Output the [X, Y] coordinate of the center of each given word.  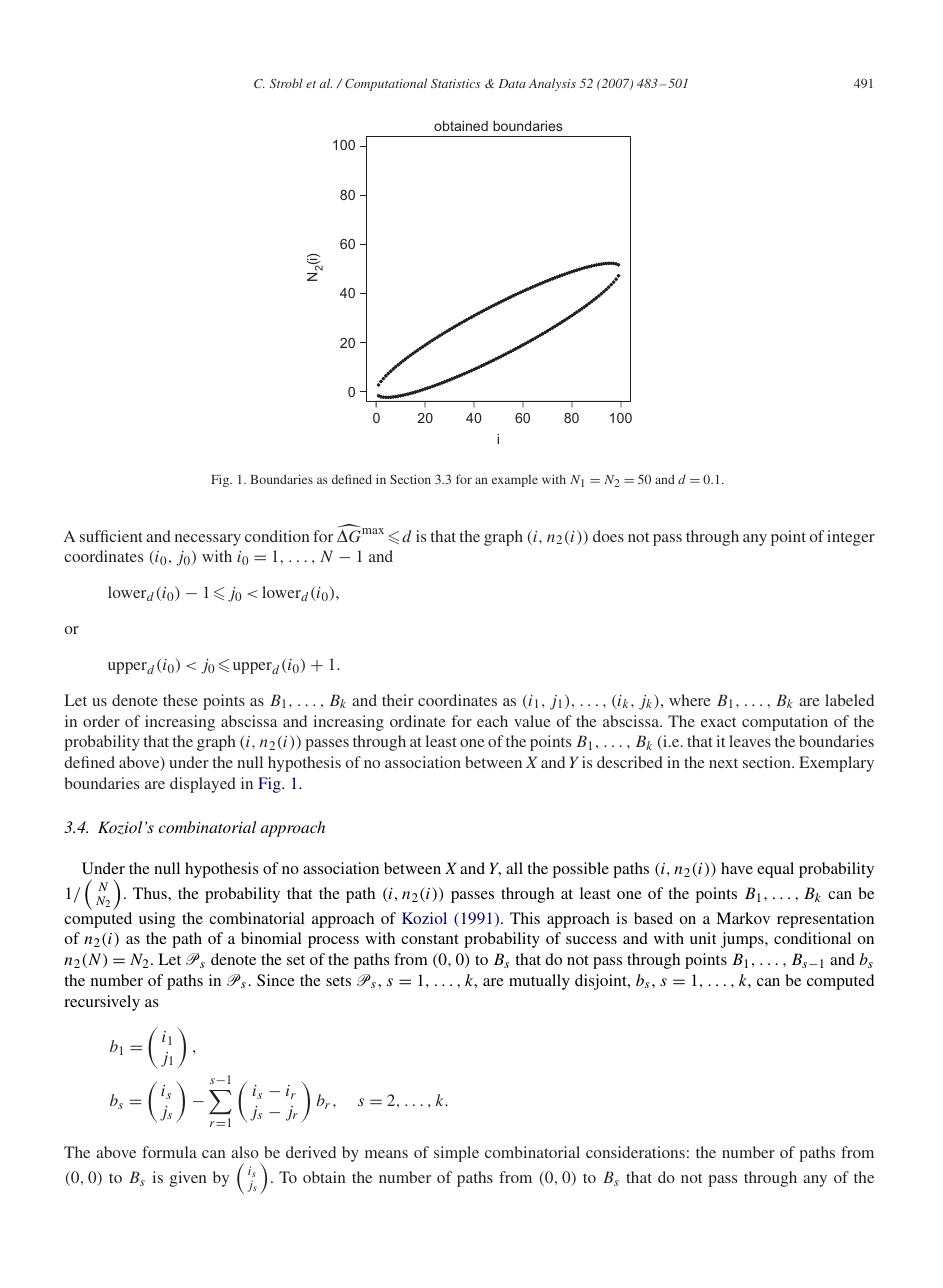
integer [851, 538]
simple [456, 1154]
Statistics [456, 83]
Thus [151, 893]
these [180, 700]
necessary [208, 540]
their [398, 700]
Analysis [552, 84]
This [525, 918]
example [515, 481]
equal [775, 870]
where [690, 700]
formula [169, 1152]
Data [512, 83]
